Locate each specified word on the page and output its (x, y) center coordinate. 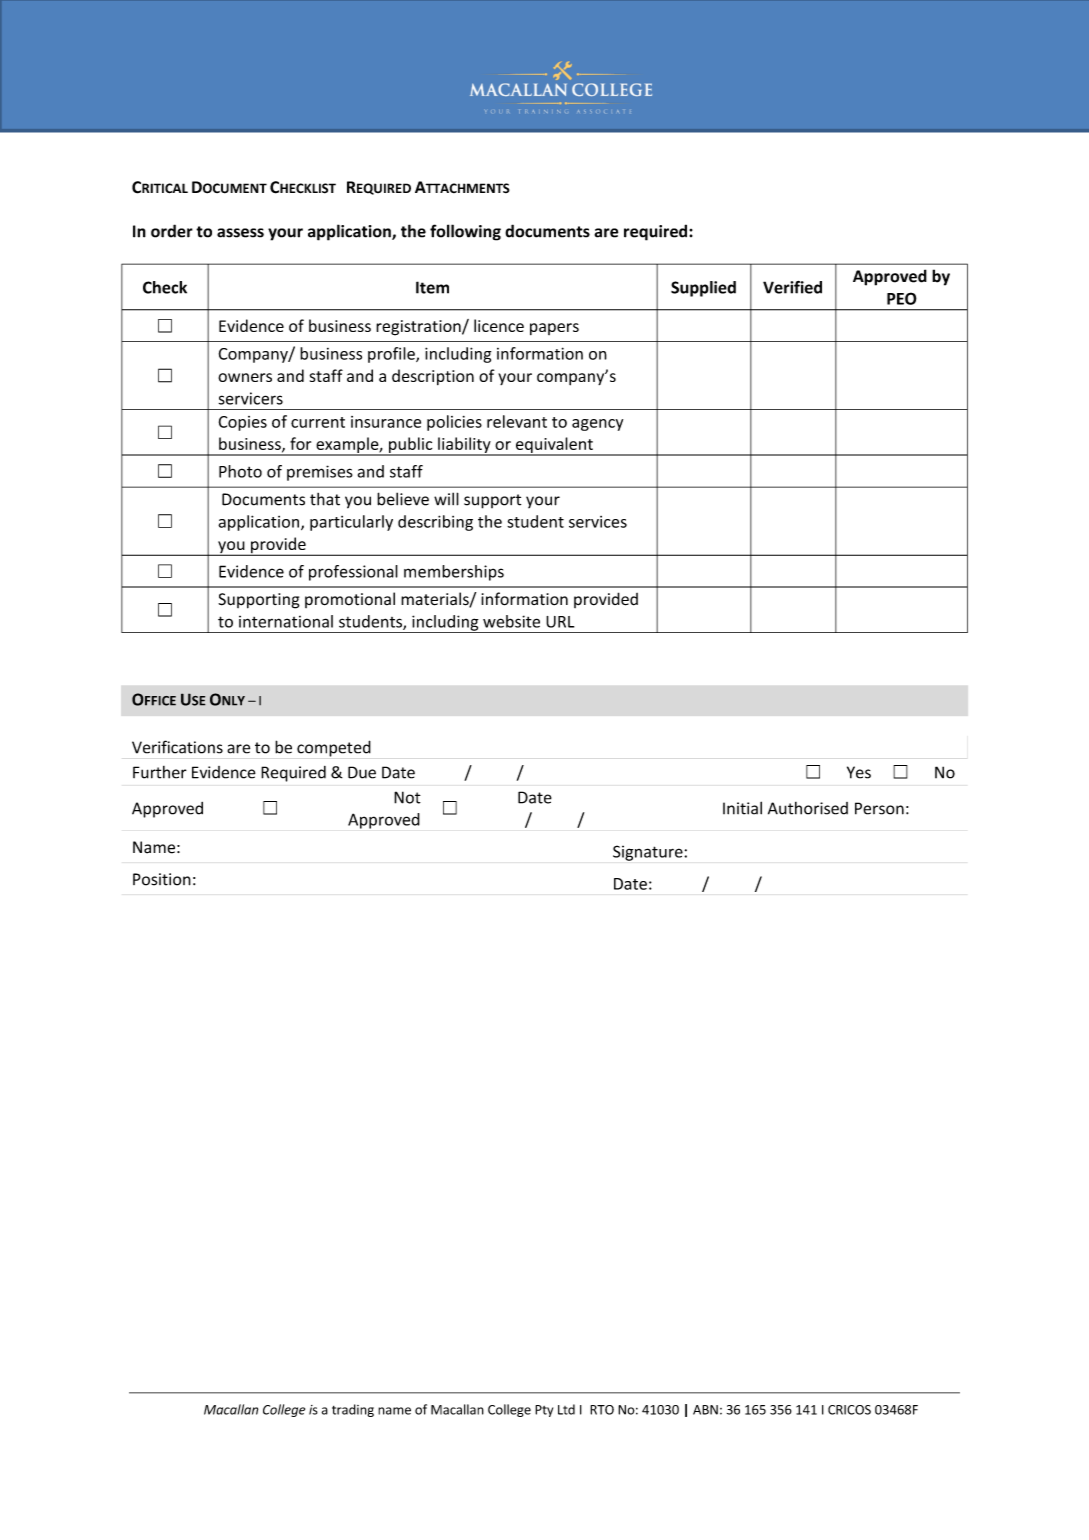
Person (879, 808)
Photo (240, 471)
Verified (792, 287)
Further (160, 772)
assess (240, 233)
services (598, 522)
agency (597, 425)
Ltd (566, 1409)
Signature (649, 853)
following (465, 232)
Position (162, 879)
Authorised (808, 808)
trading (353, 1410)
